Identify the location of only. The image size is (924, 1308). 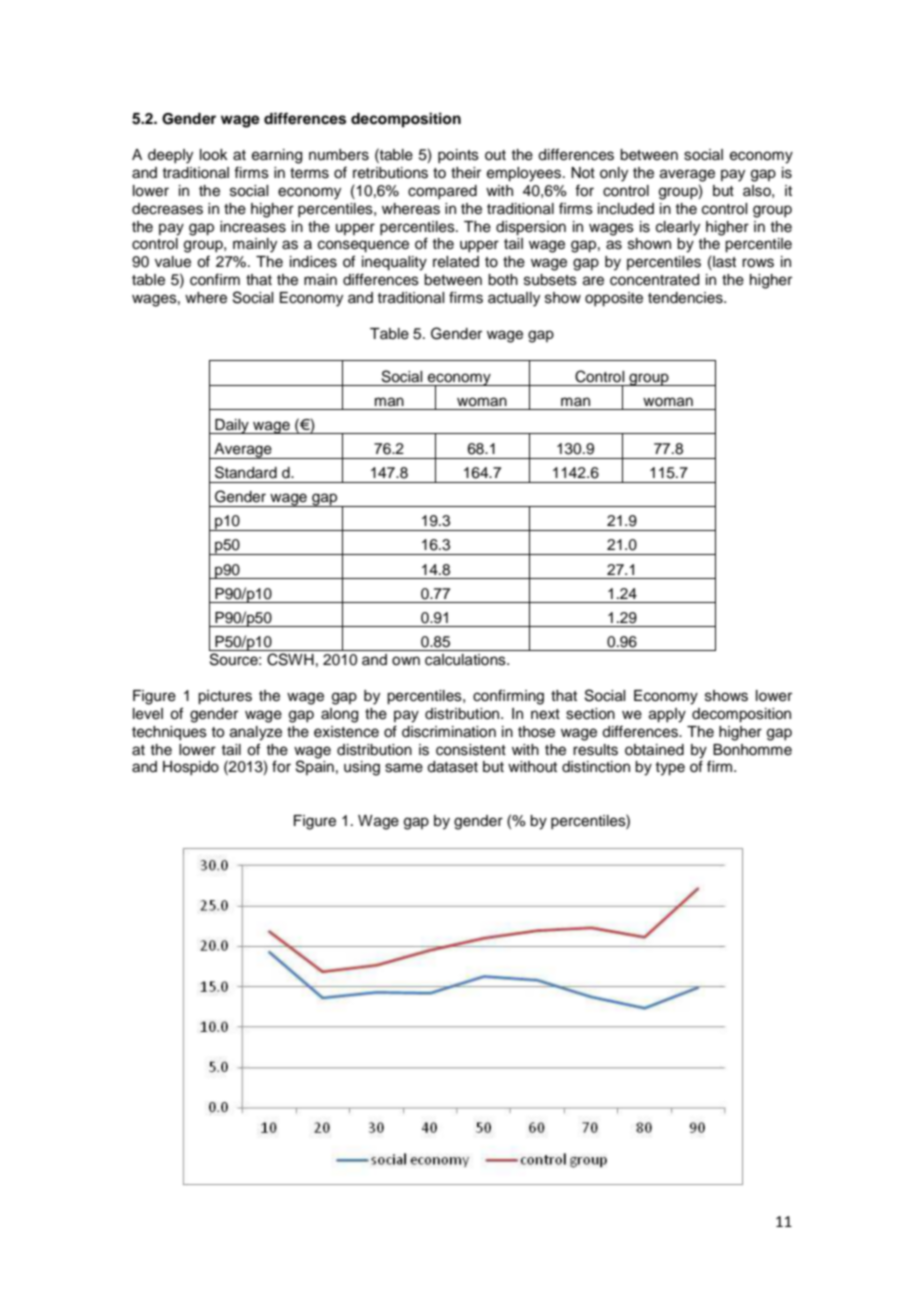
(614, 174).
